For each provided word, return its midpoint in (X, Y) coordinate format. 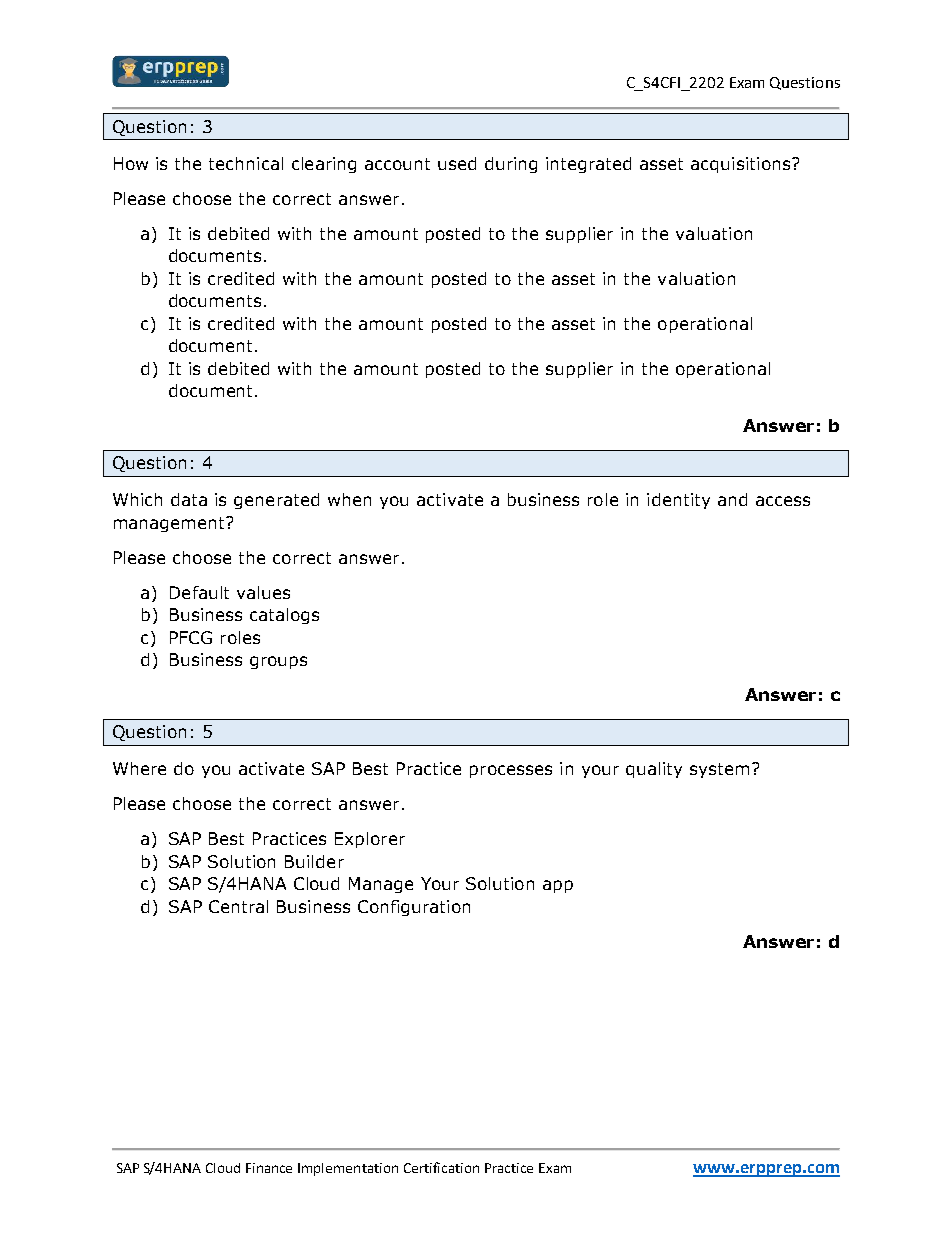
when (349, 499)
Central (238, 906)
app (558, 886)
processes (511, 771)
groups (278, 662)
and (732, 499)
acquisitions (742, 165)
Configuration (414, 908)
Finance (269, 1168)
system (719, 770)
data (189, 499)
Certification (441, 1167)
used (457, 163)
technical (246, 163)
